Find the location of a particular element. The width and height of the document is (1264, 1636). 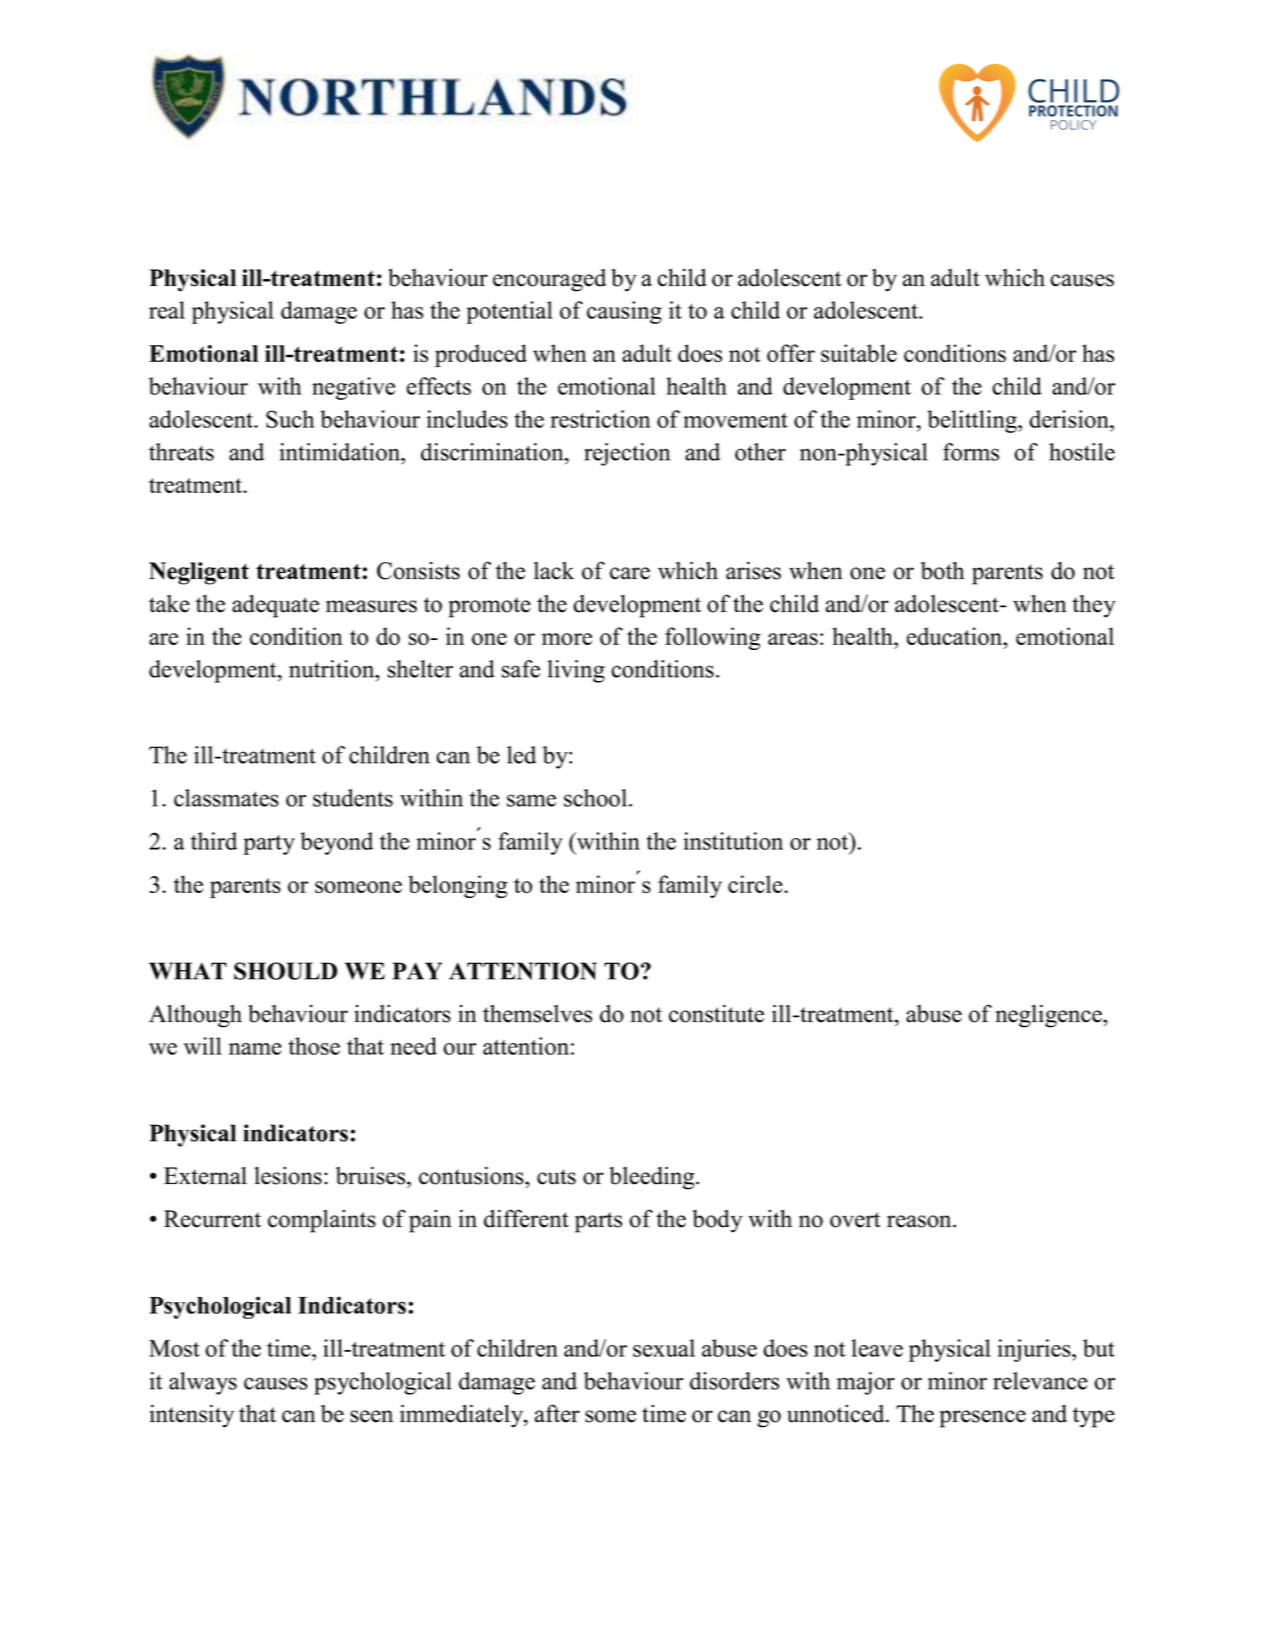

always is located at coordinates (203, 1383).
